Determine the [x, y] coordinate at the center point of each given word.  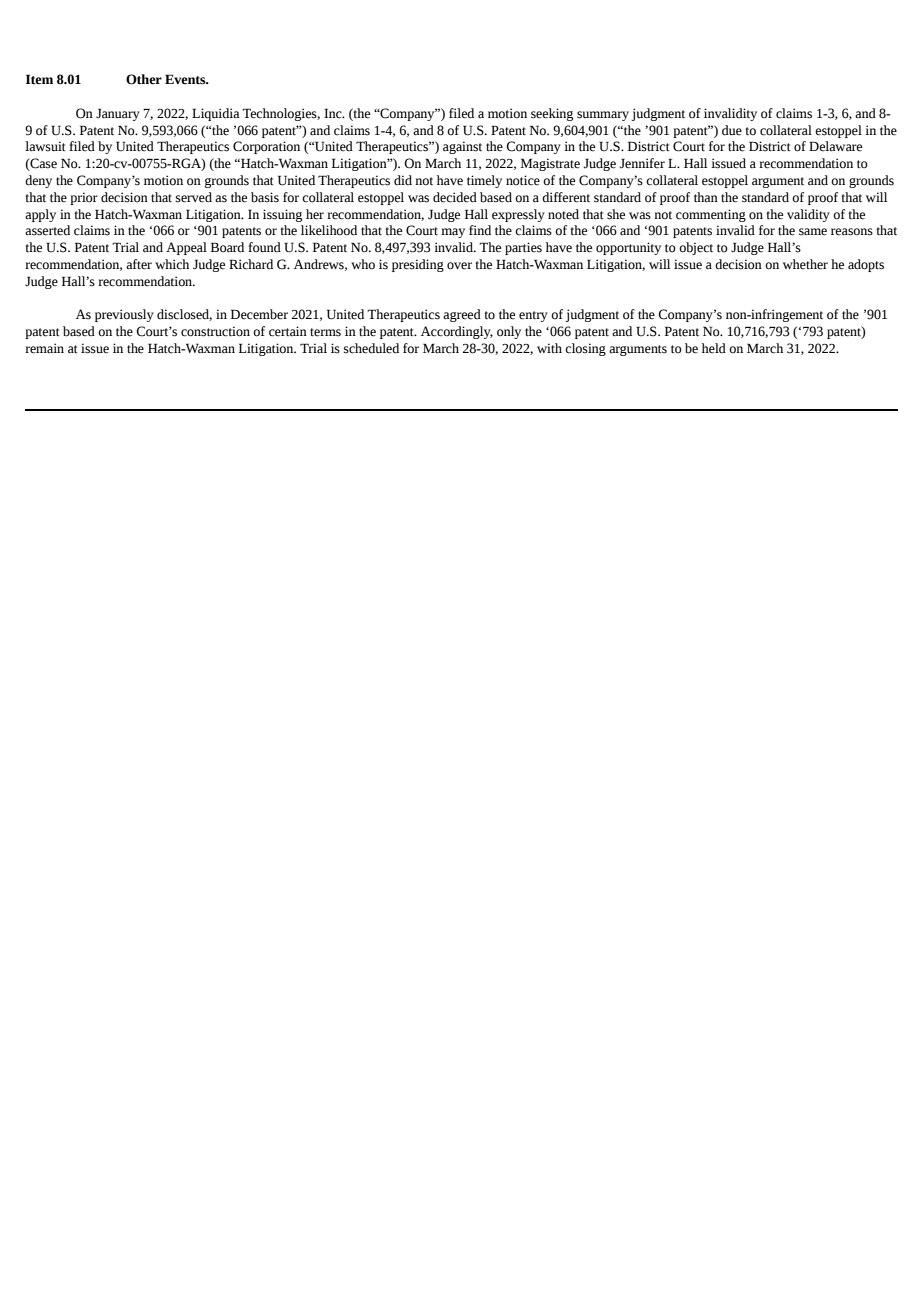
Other [144, 79]
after [139, 264]
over [459, 266]
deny [38, 181]
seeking [552, 114]
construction [215, 331]
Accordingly [457, 332]
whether [805, 264]
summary [603, 116]
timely [484, 181]
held [714, 348]
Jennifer [642, 163]
